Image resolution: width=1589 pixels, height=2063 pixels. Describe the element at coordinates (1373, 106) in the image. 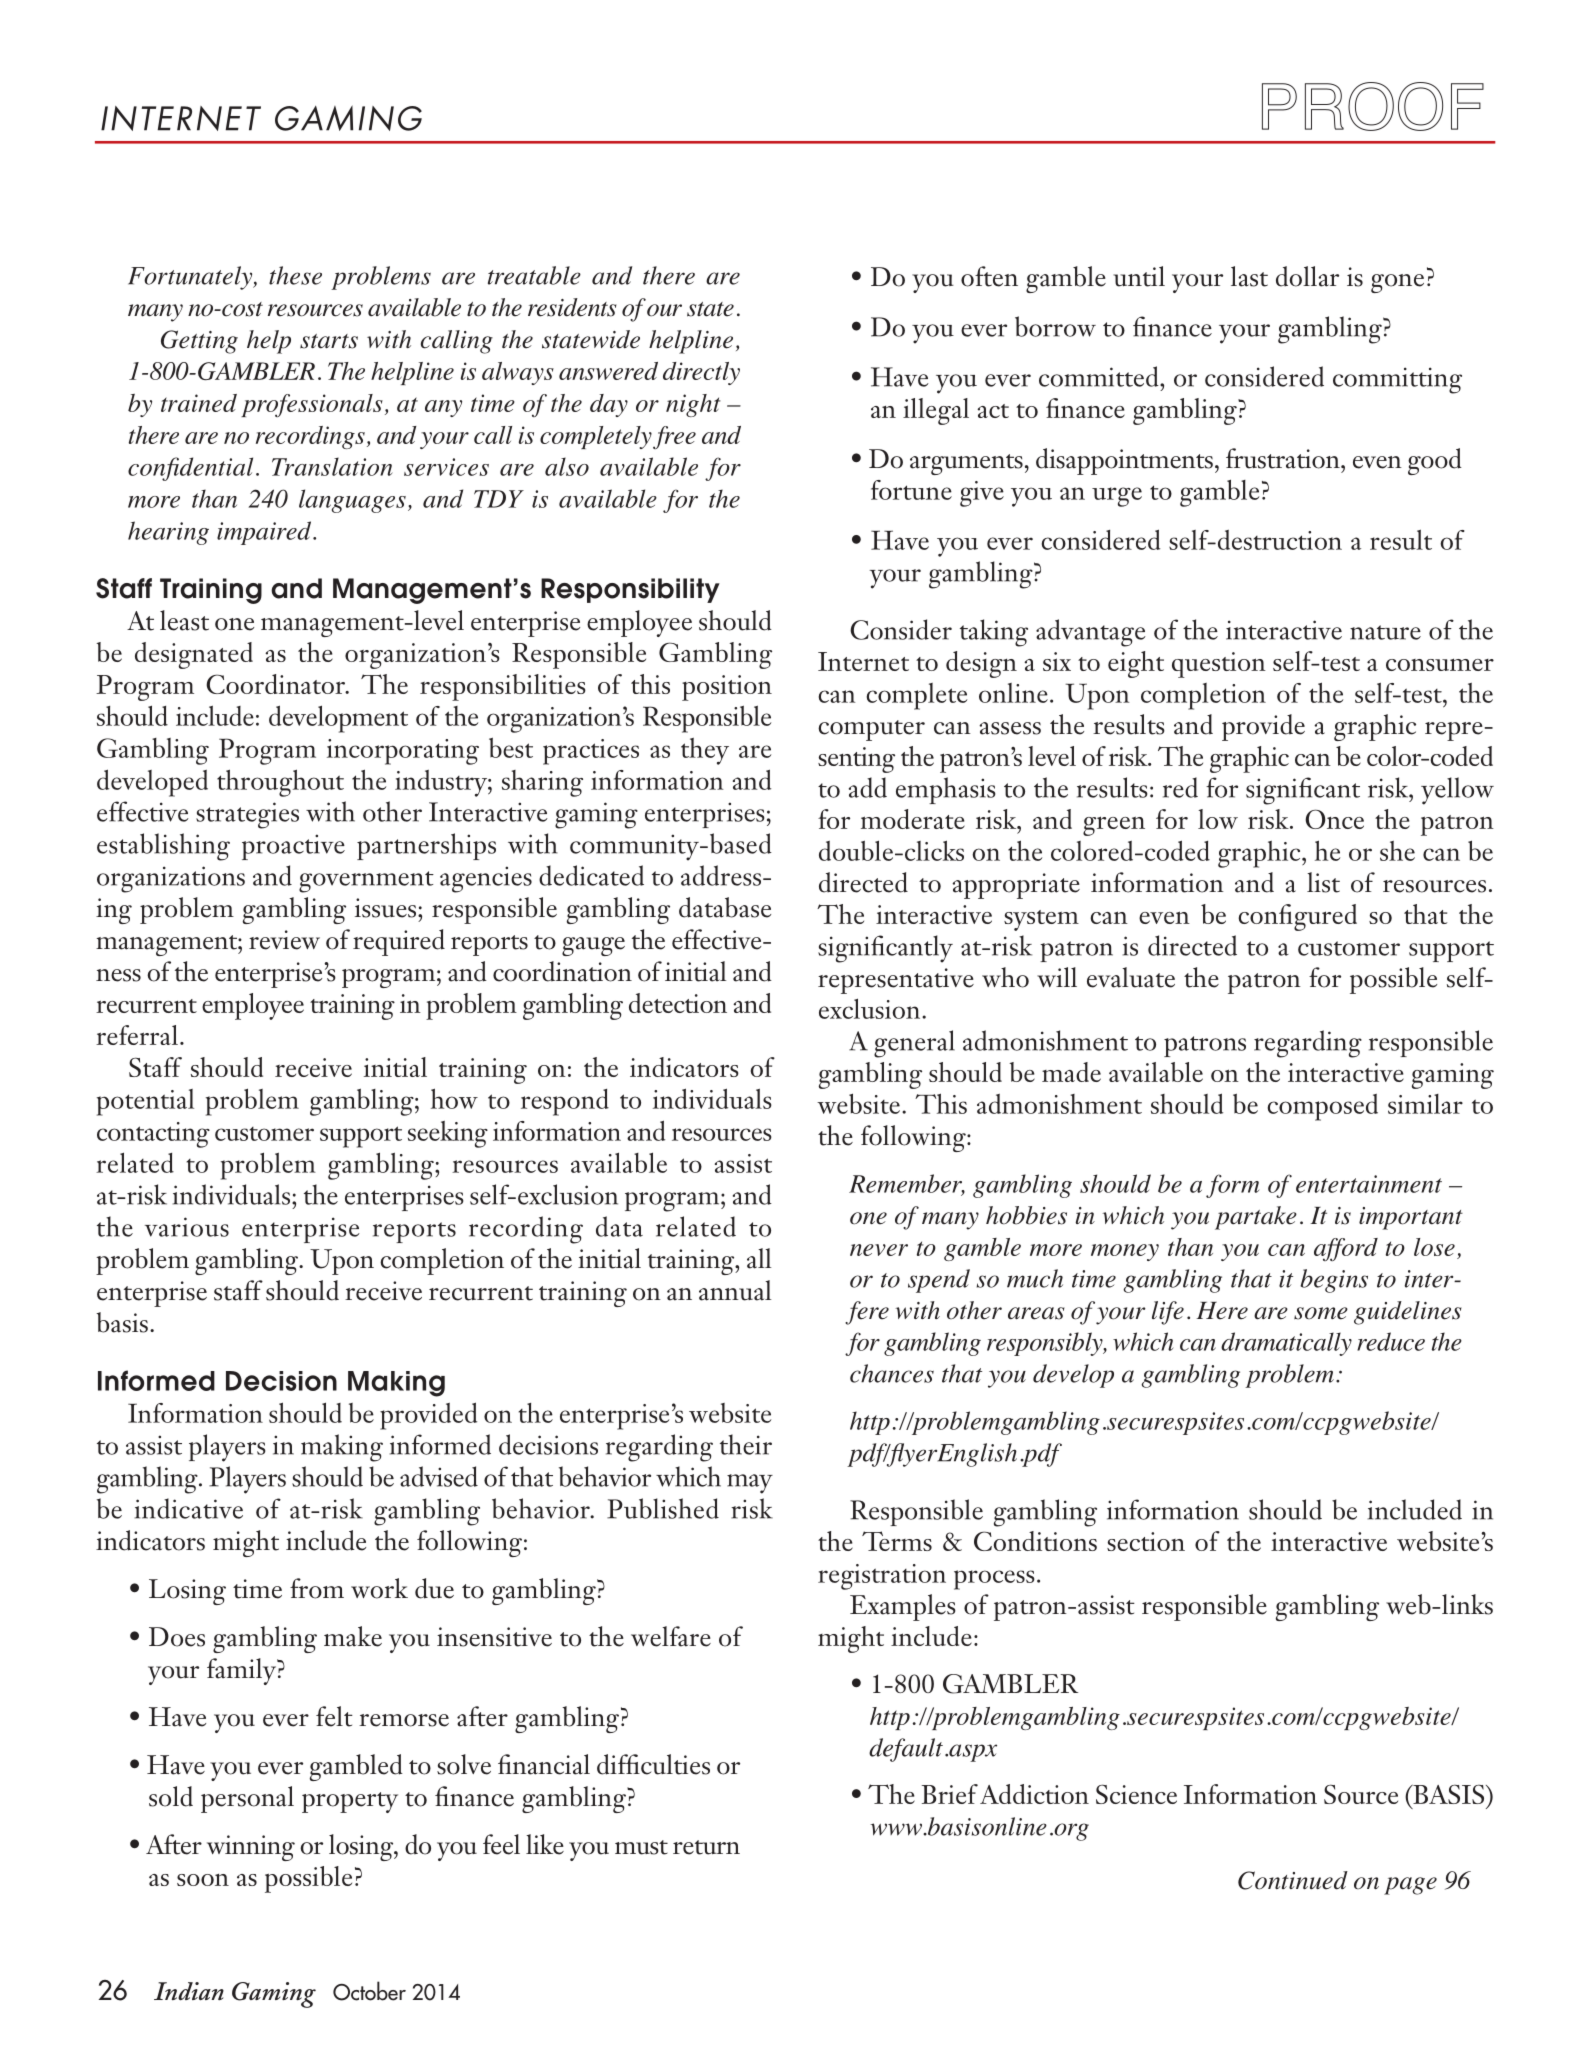

I see `PROOF` at that location.
